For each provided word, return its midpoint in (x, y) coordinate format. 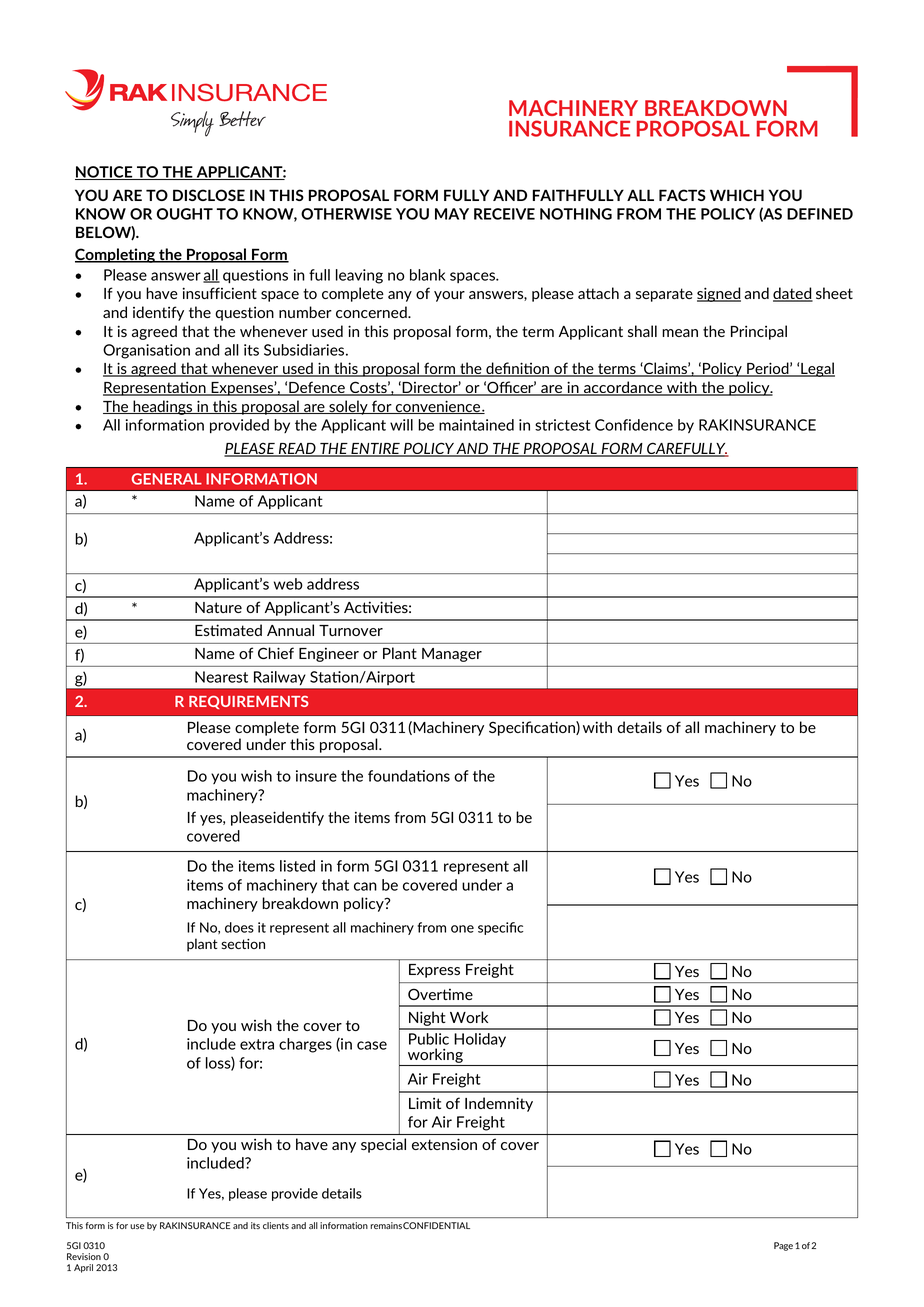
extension (444, 1144)
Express (434, 971)
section (243, 944)
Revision (84, 1256)
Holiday (480, 1040)
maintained (476, 425)
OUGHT (185, 214)
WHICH (737, 195)
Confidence (634, 425)
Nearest (221, 677)
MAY (452, 214)
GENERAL (167, 479)
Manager (452, 655)
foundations (409, 776)
